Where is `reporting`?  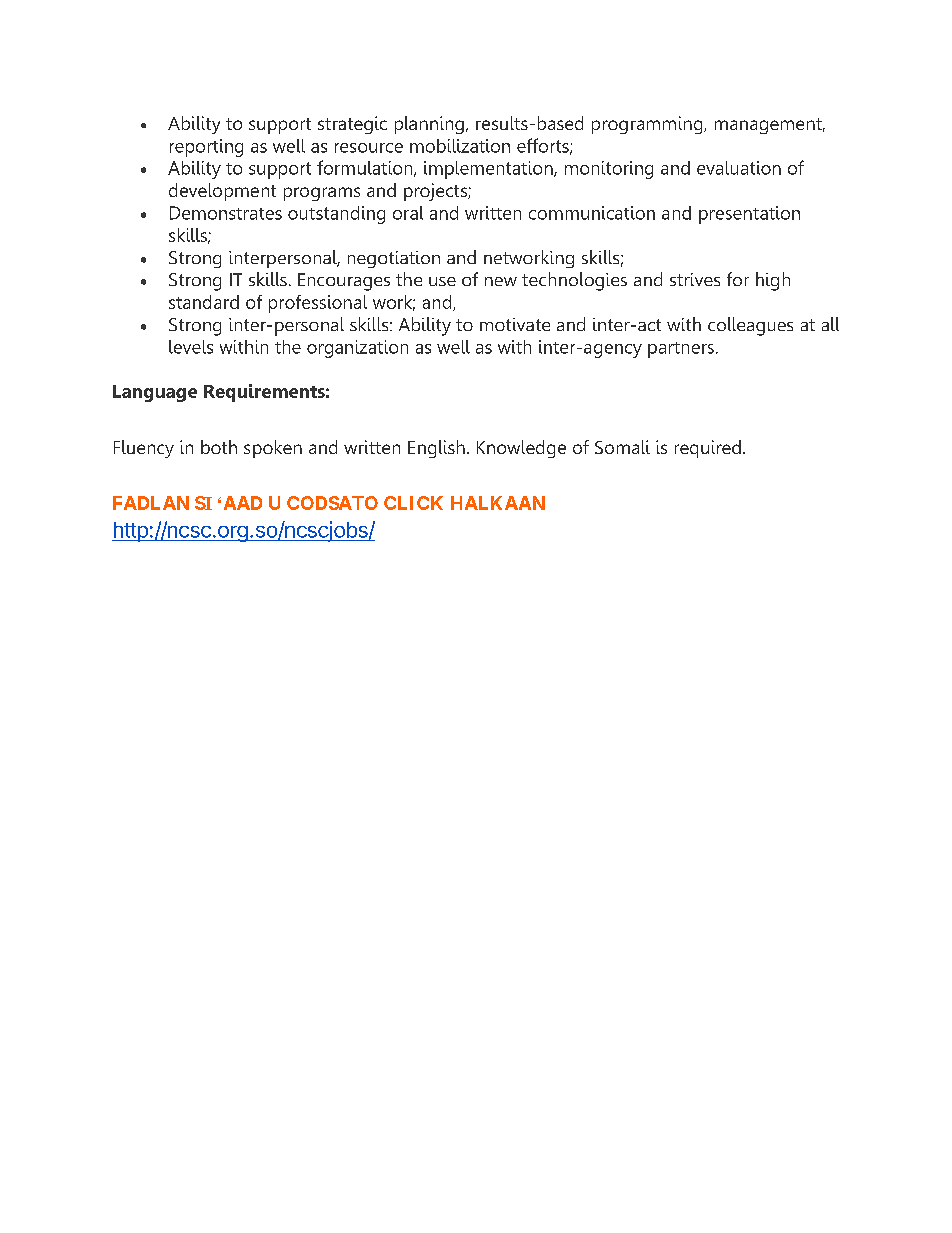 reporting is located at coordinates (206, 148).
